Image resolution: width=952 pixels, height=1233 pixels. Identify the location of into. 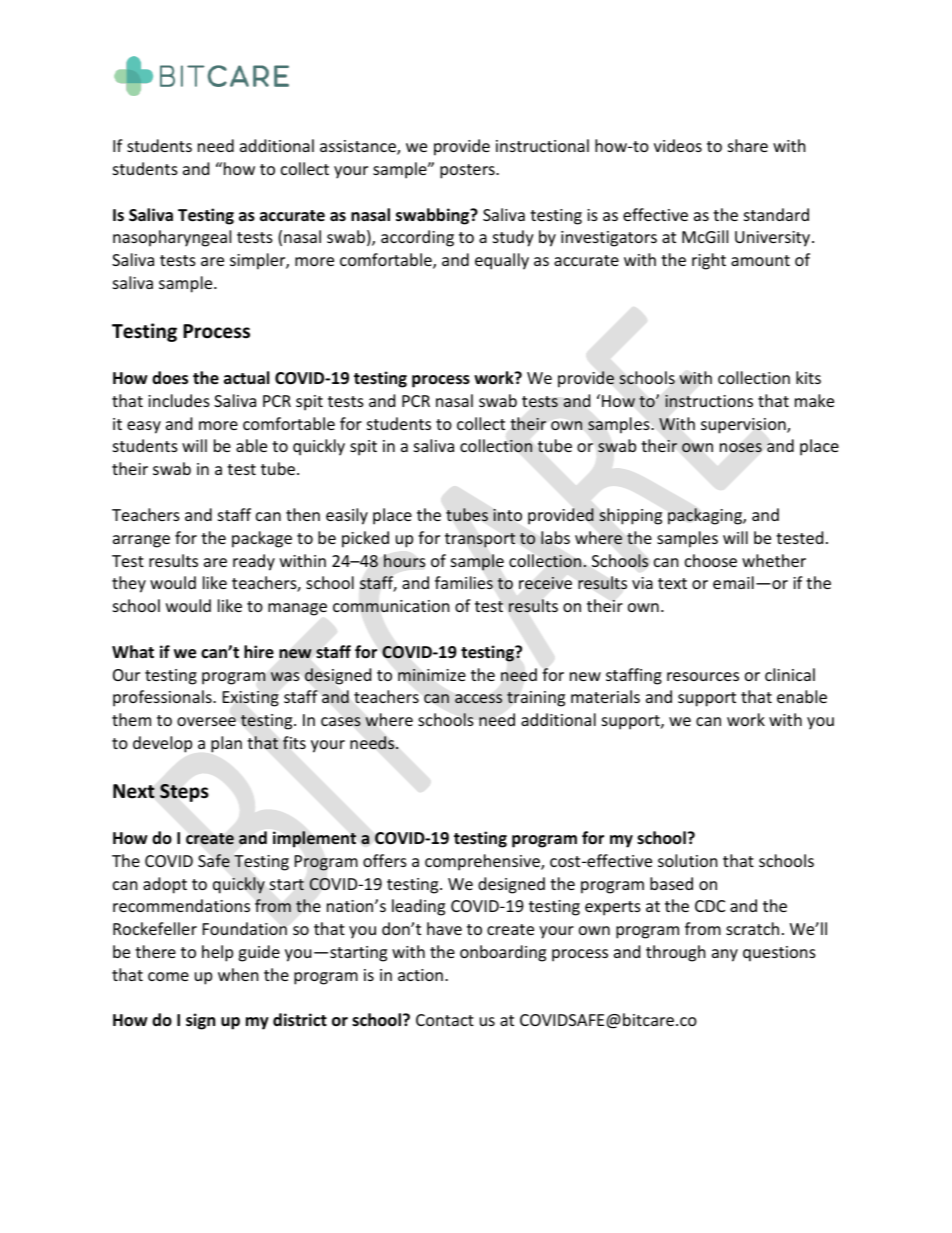
(507, 515).
